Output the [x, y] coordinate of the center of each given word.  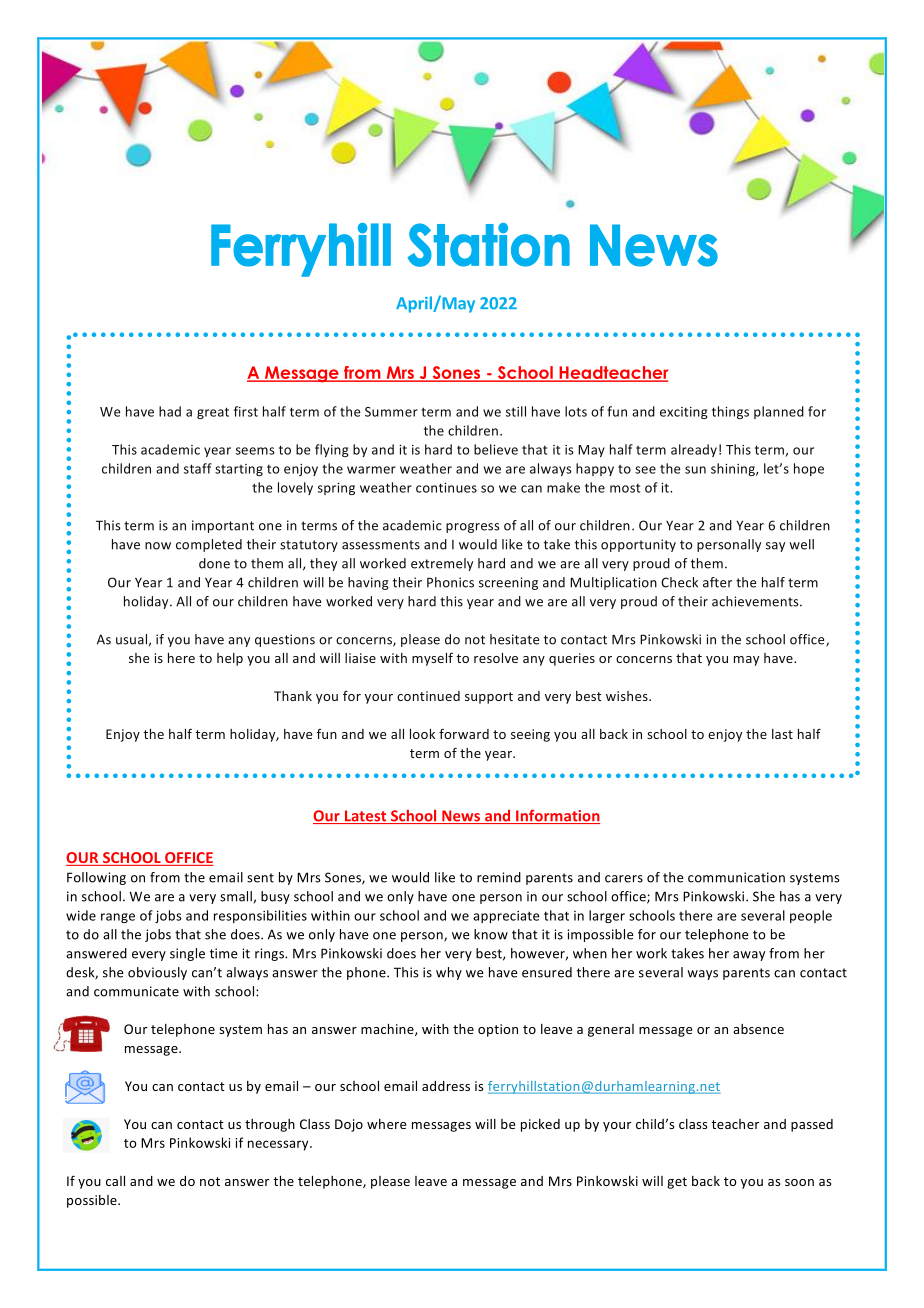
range [118, 918]
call [115, 1181]
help [230, 659]
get [677, 1183]
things [730, 412]
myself [432, 659]
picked [540, 1125]
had [170, 411]
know [491, 934]
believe [496, 449]
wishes [628, 696]
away [749, 956]
